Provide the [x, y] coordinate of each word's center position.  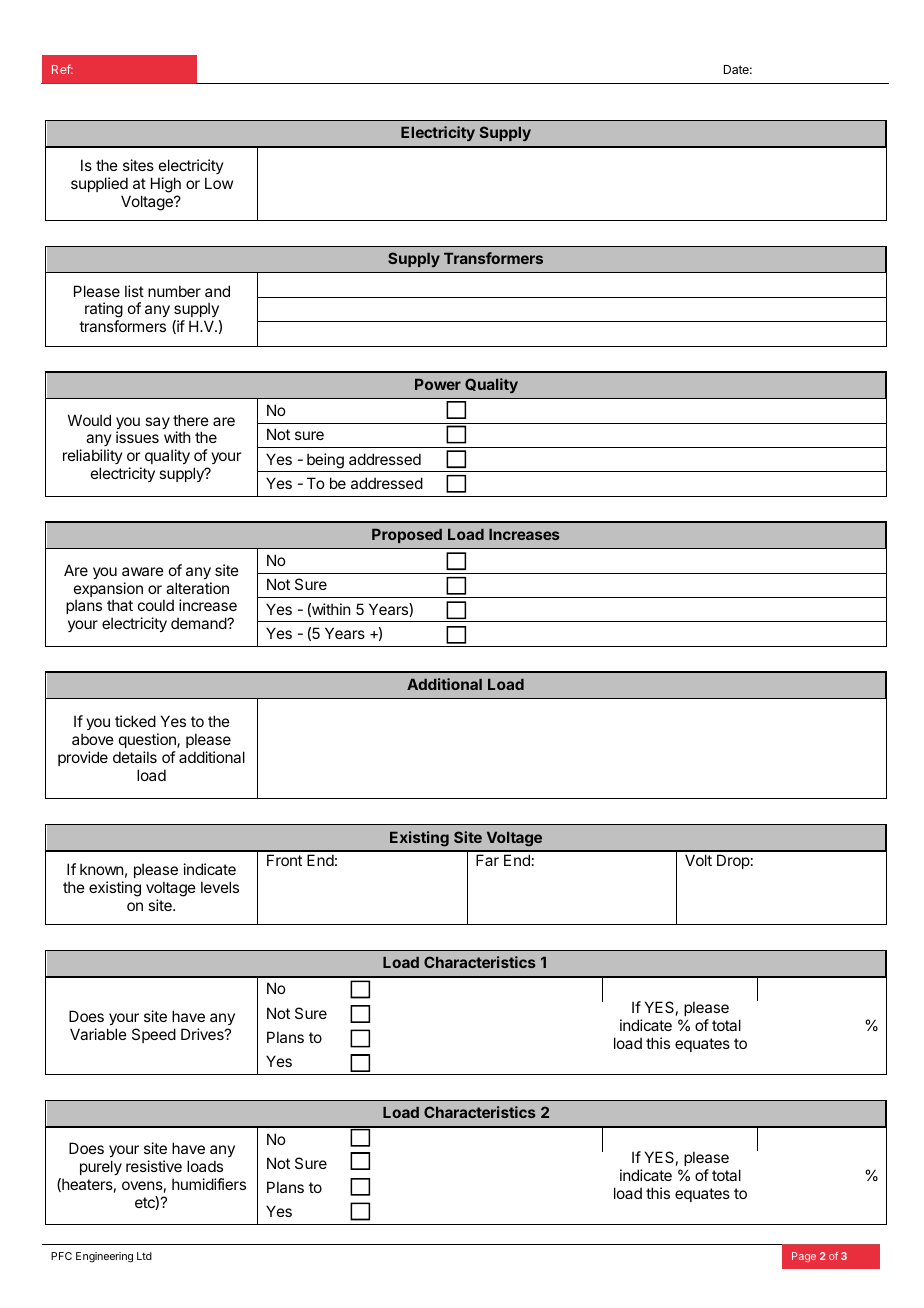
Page [804, 1257]
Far [487, 860]
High [166, 185]
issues [137, 437]
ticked [135, 721]
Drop [733, 861]
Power [438, 384]
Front [284, 860]
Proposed [407, 536]
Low [219, 183]
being [325, 461]
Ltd [144, 1256]
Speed [154, 1035]
